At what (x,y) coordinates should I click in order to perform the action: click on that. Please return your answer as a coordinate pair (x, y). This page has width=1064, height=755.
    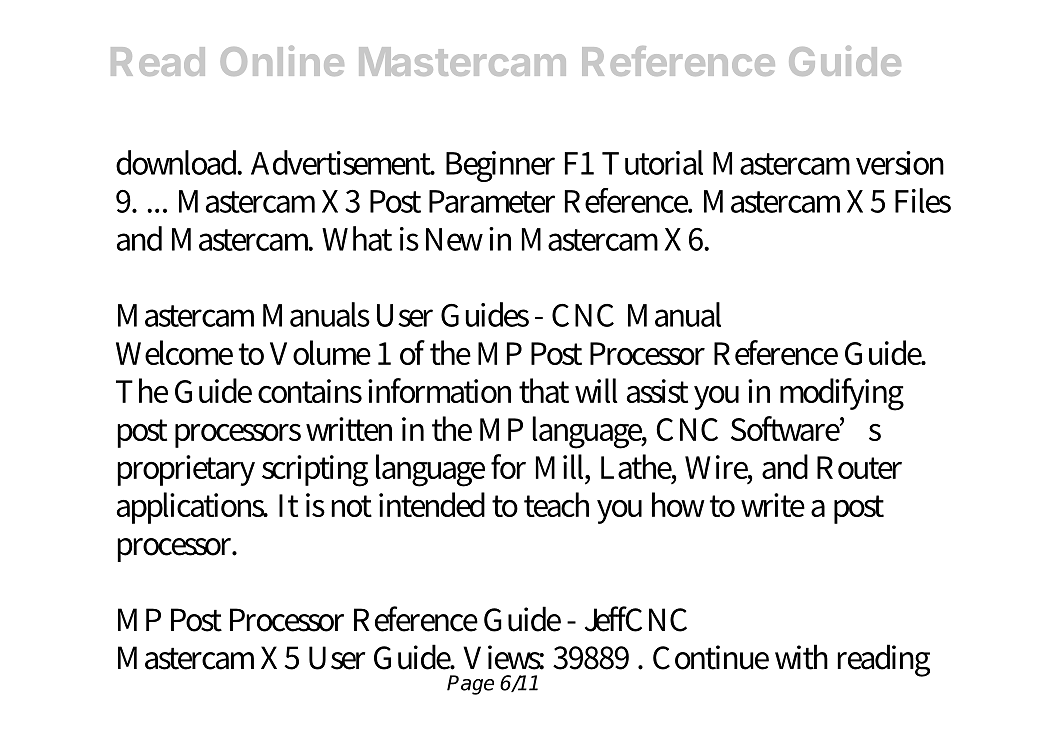
    Looking at the image, I should click on (544, 390).
